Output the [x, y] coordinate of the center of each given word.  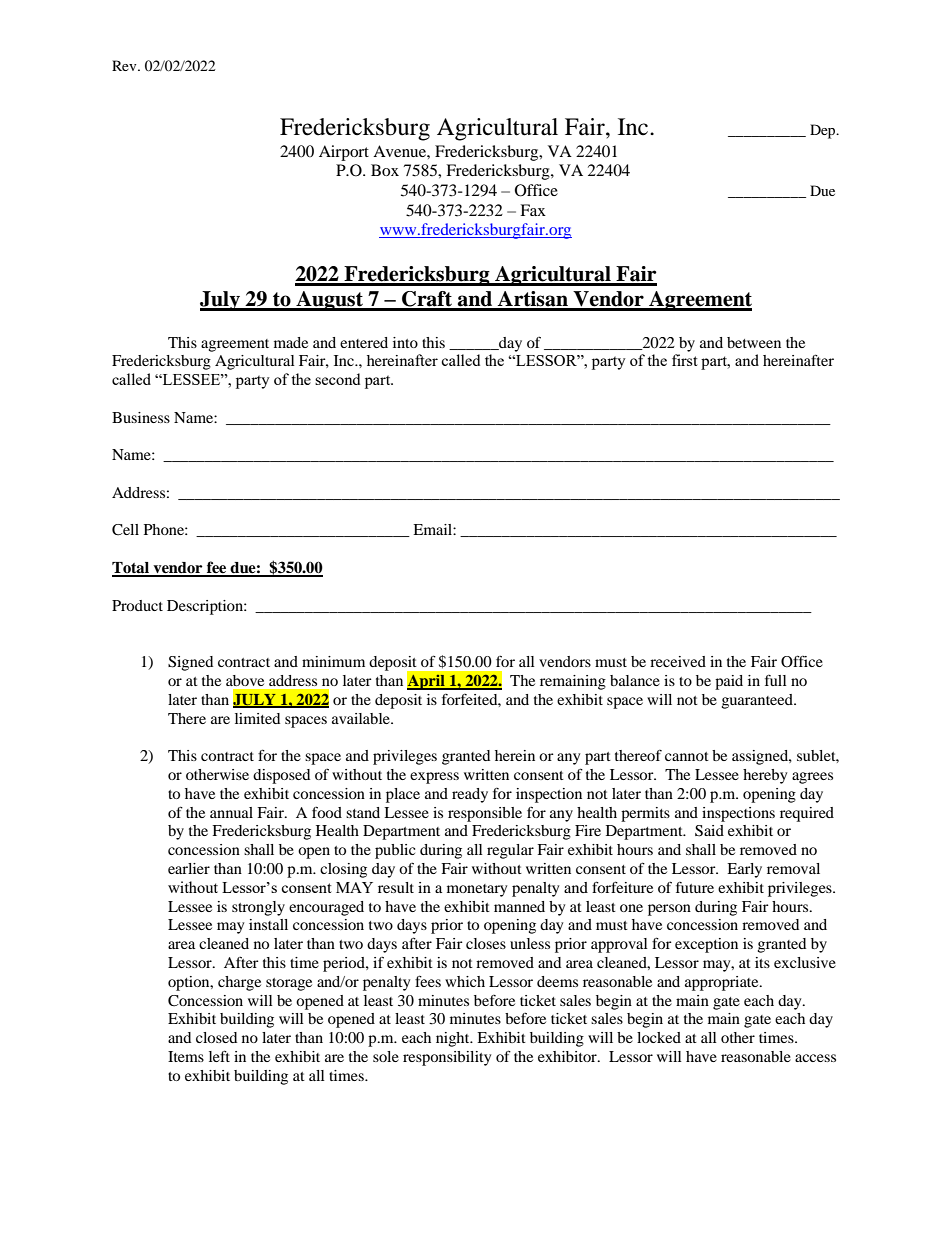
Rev [125, 65]
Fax [533, 210]
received [678, 661]
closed [216, 1037]
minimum [333, 661]
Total [132, 569]
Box [385, 170]
